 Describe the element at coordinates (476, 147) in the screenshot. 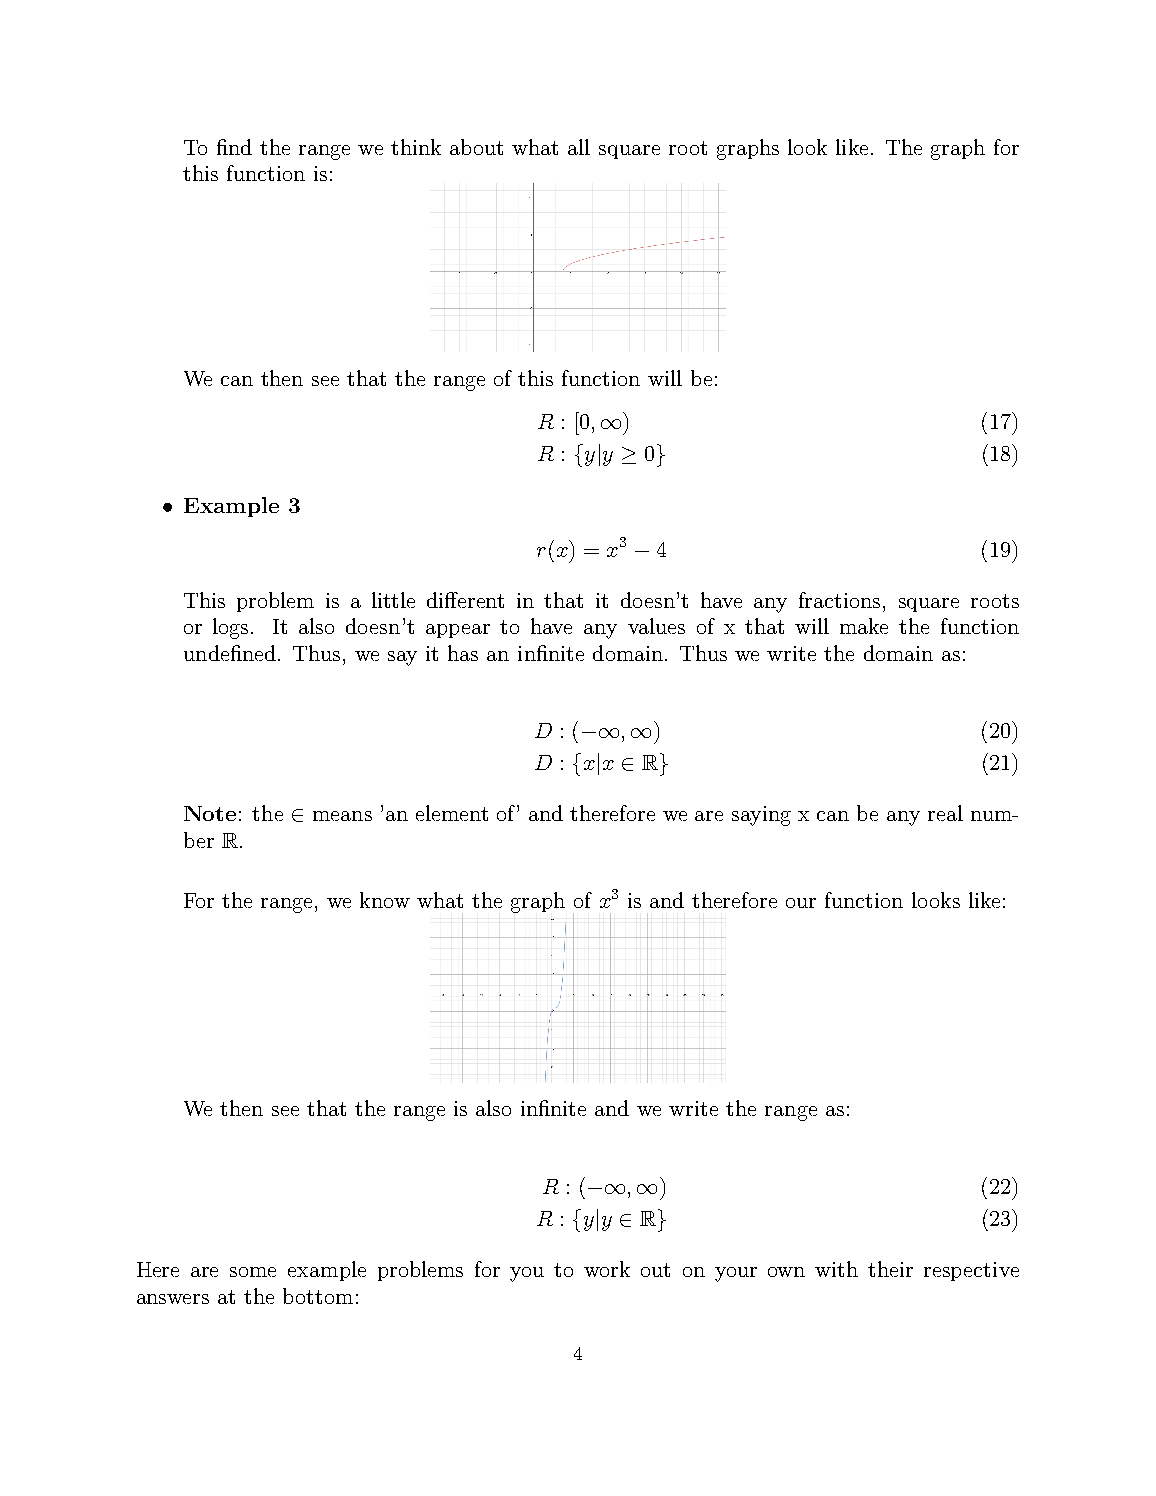

I see `about` at that location.
